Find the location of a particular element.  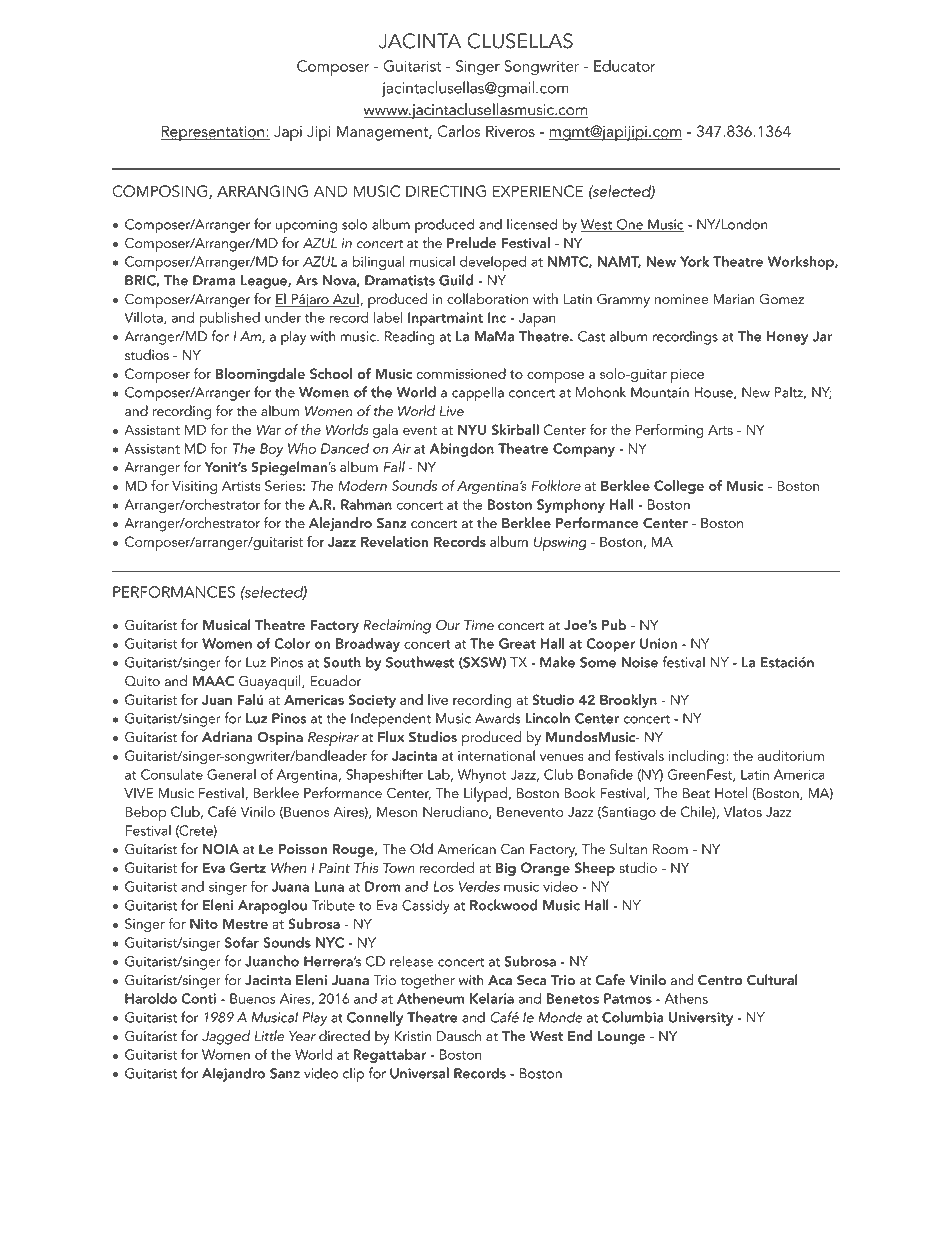

published is located at coordinates (229, 319).
